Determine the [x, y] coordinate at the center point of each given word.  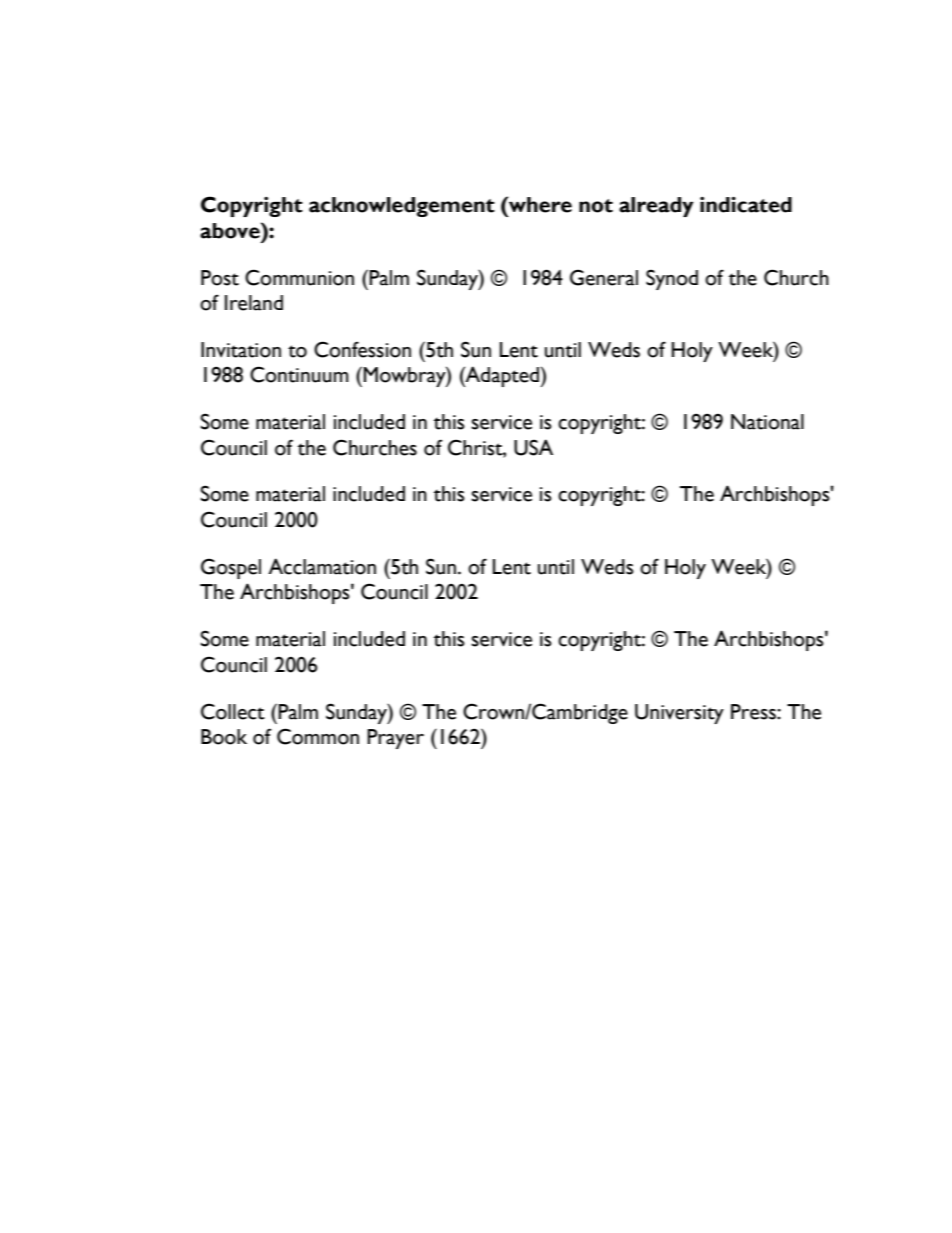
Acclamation [322, 566]
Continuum [299, 374]
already [656, 207]
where [539, 204]
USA [533, 447]
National [767, 422]
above [231, 230]
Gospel [231, 568]
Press [754, 712]
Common [318, 736]
